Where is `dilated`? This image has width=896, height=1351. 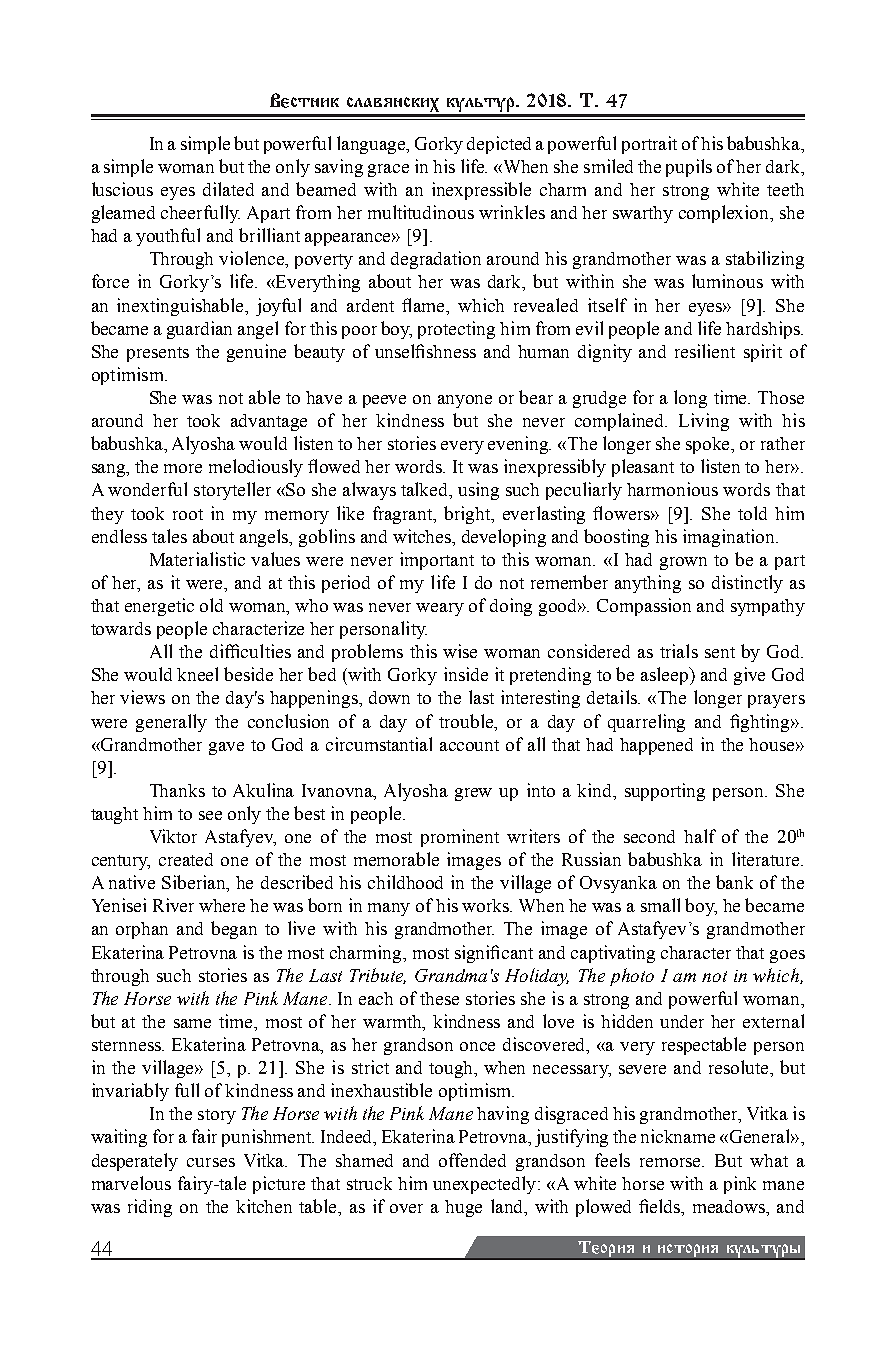 dilated is located at coordinates (228, 189).
